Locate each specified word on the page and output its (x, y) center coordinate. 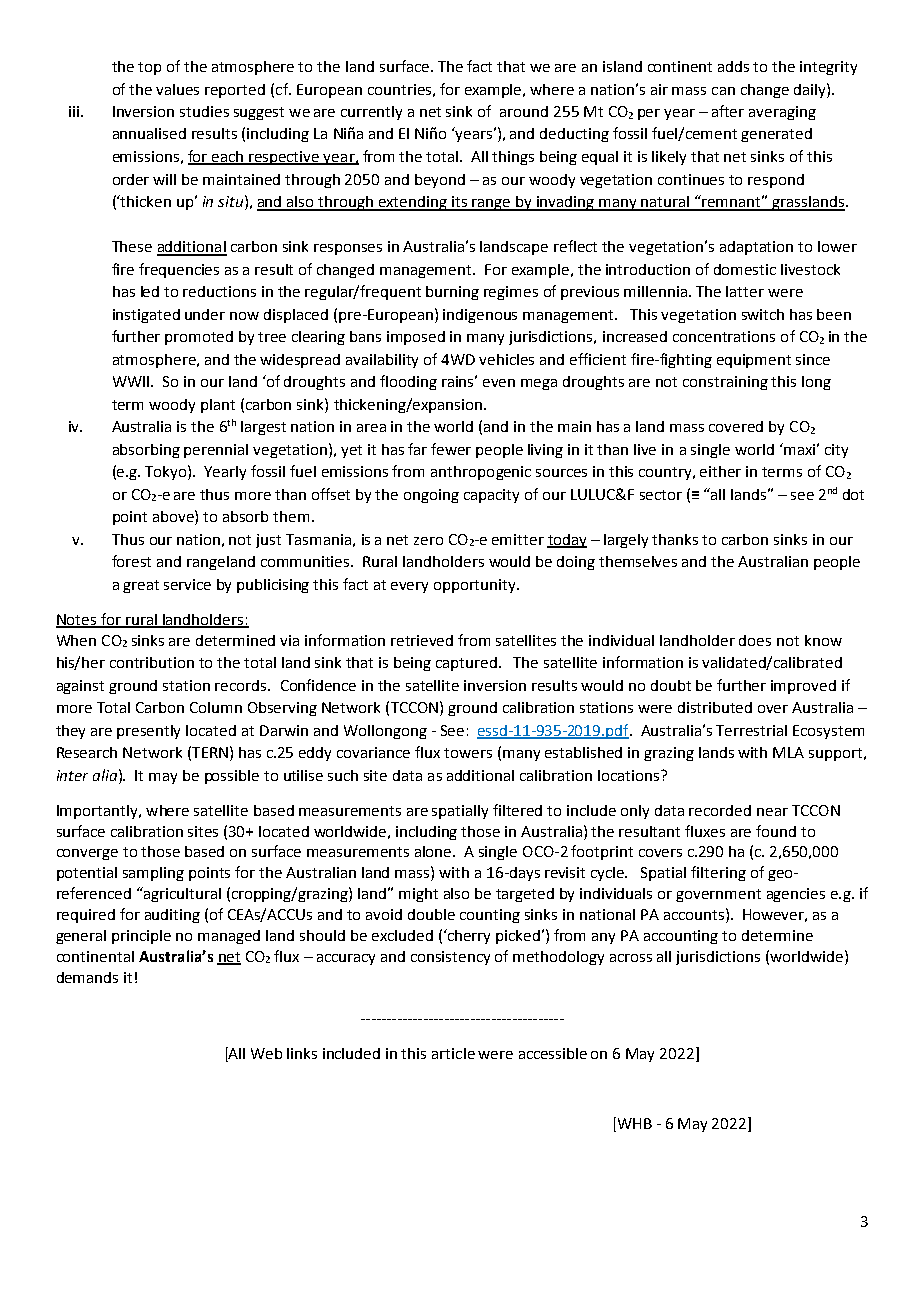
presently (148, 732)
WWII (132, 381)
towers (468, 753)
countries (399, 89)
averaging (782, 113)
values (177, 89)
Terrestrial (751, 730)
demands (87, 977)
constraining (725, 383)
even (499, 383)
